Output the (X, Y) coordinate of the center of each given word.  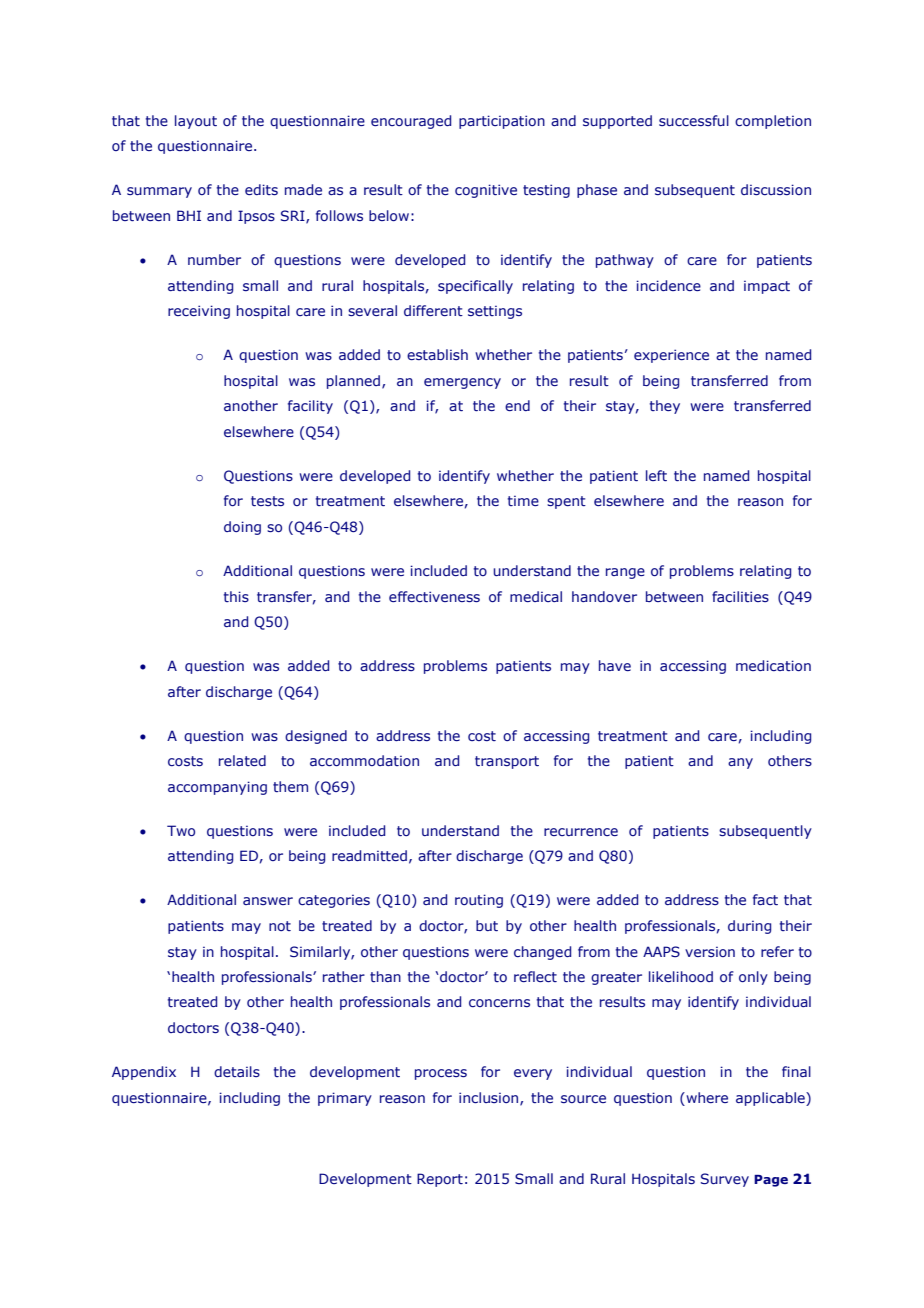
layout (196, 122)
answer (268, 901)
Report (440, 1180)
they (665, 407)
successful (694, 120)
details (237, 1071)
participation (502, 122)
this (236, 596)
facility (310, 407)
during (749, 927)
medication (773, 665)
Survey (725, 1180)
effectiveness (434, 596)
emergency (462, 383)
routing (479, 901)
